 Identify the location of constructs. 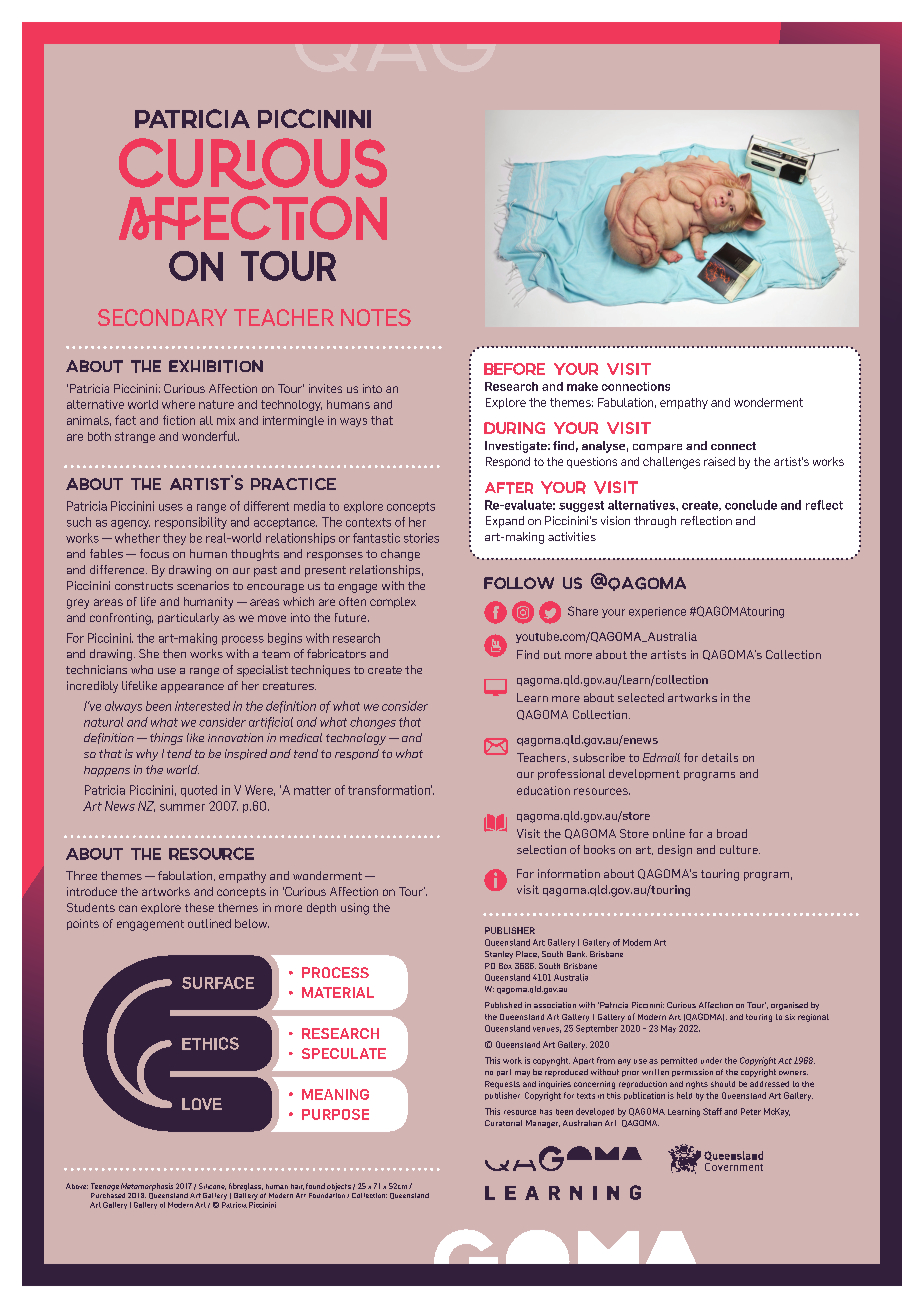
(144, 586).
